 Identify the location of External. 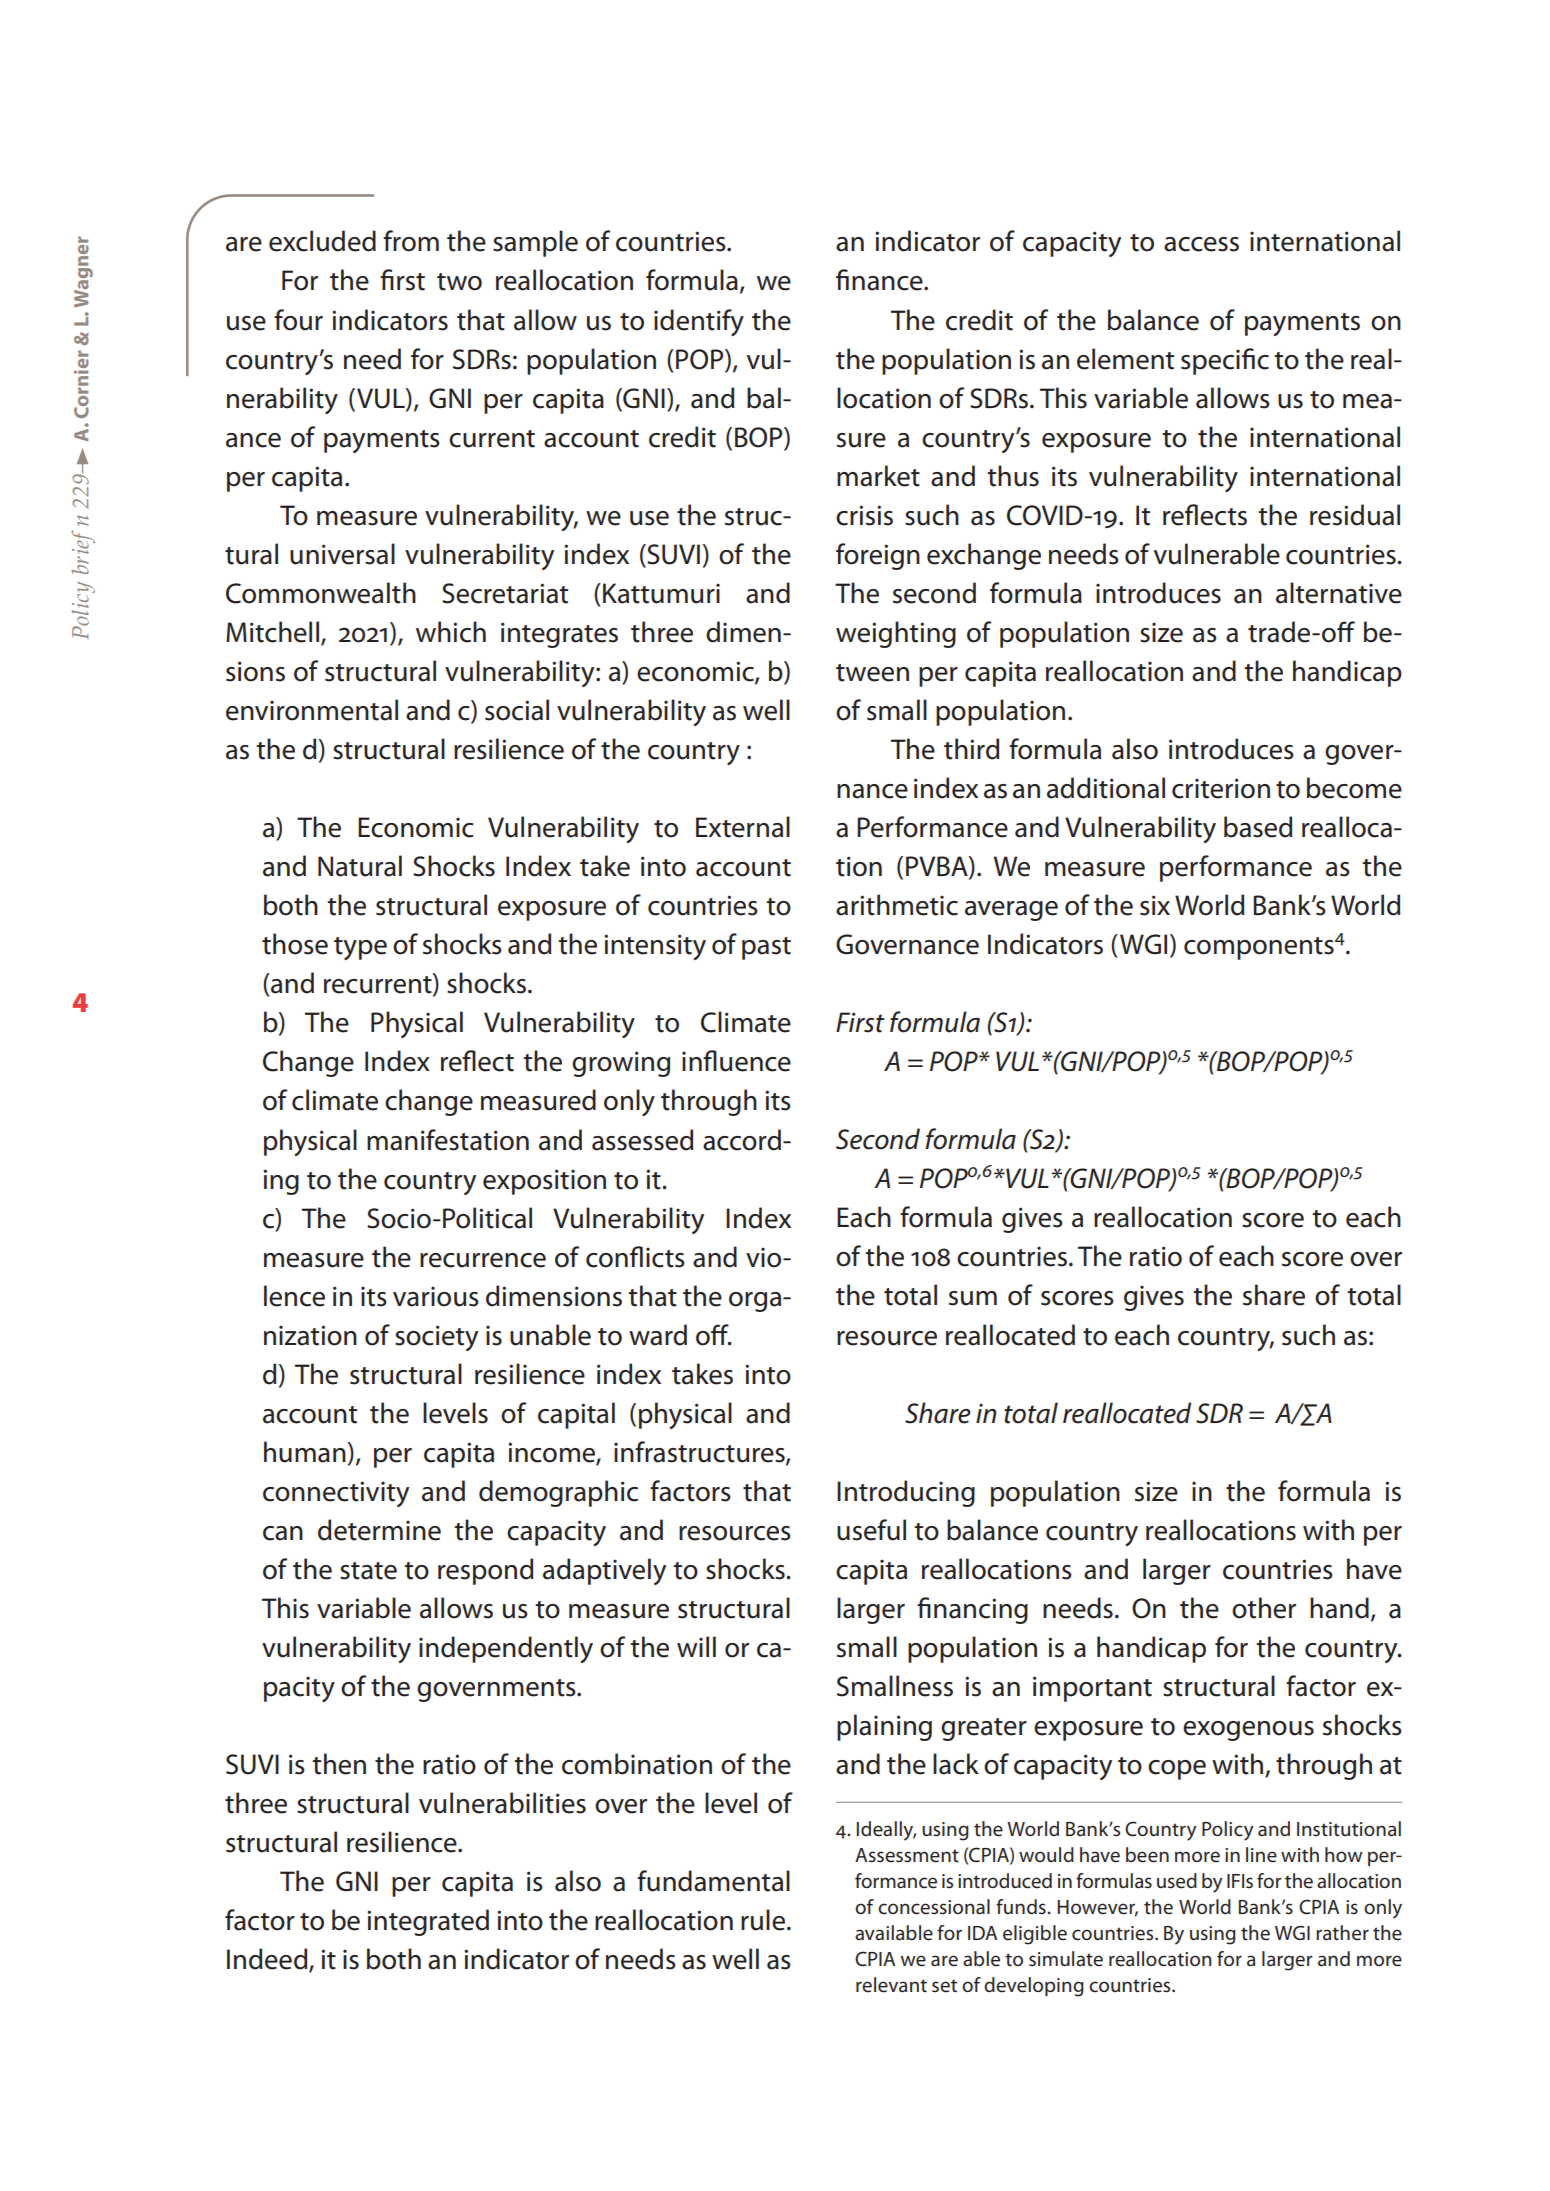
(743, 827).
